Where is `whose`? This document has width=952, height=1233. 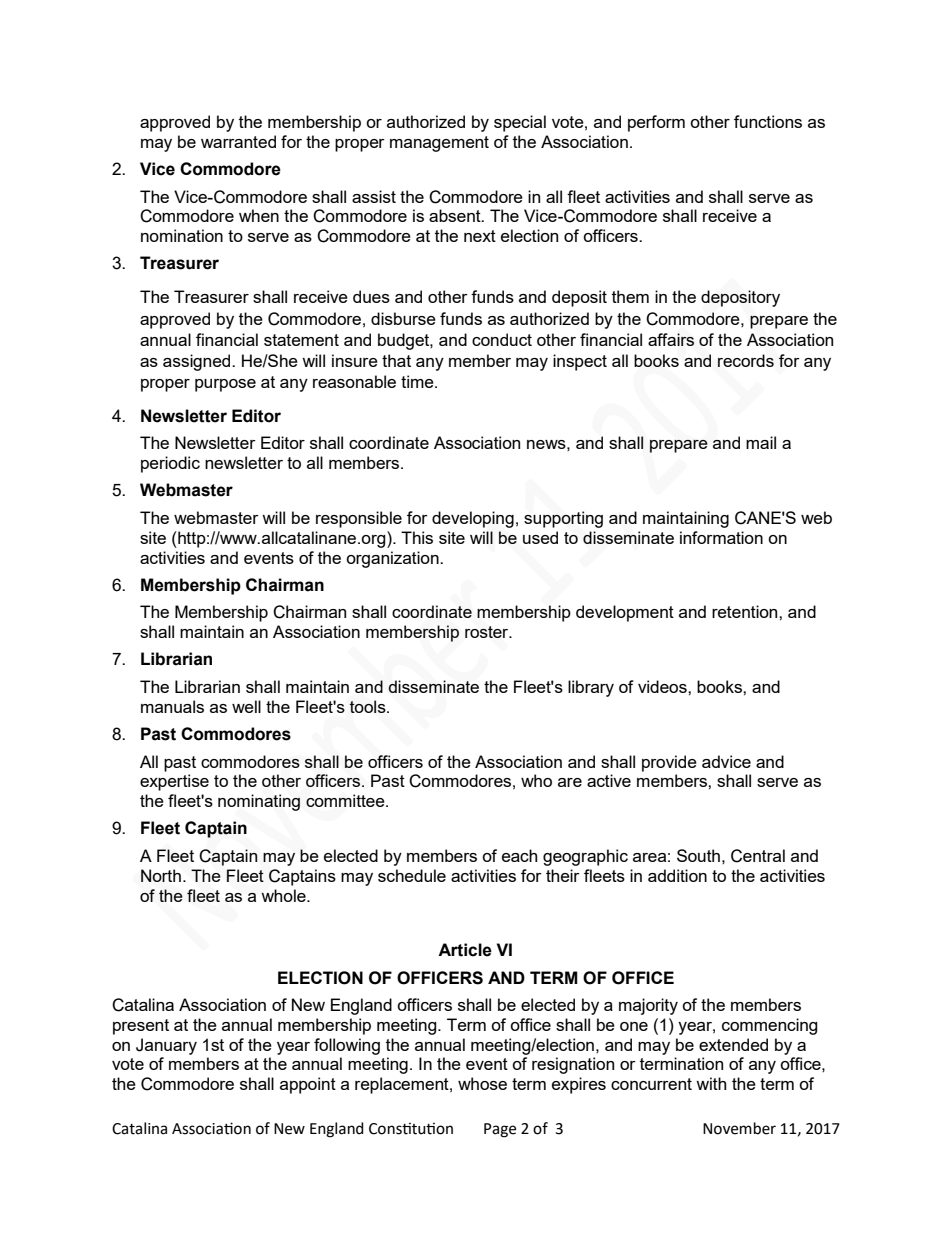 whose is located at coordinates (482, 1083).
